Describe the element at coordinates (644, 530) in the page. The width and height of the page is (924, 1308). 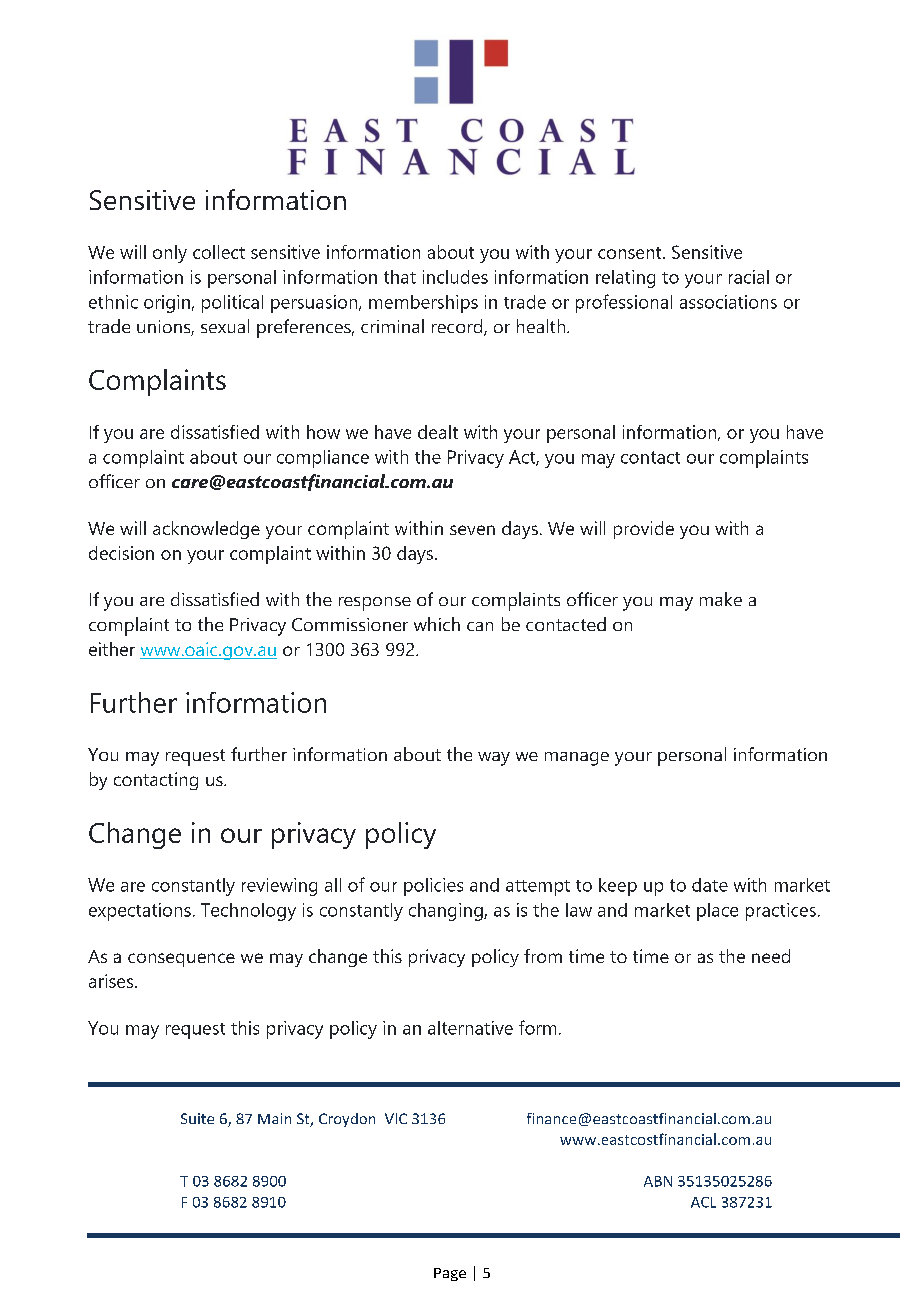
I see `provide` at that location.
